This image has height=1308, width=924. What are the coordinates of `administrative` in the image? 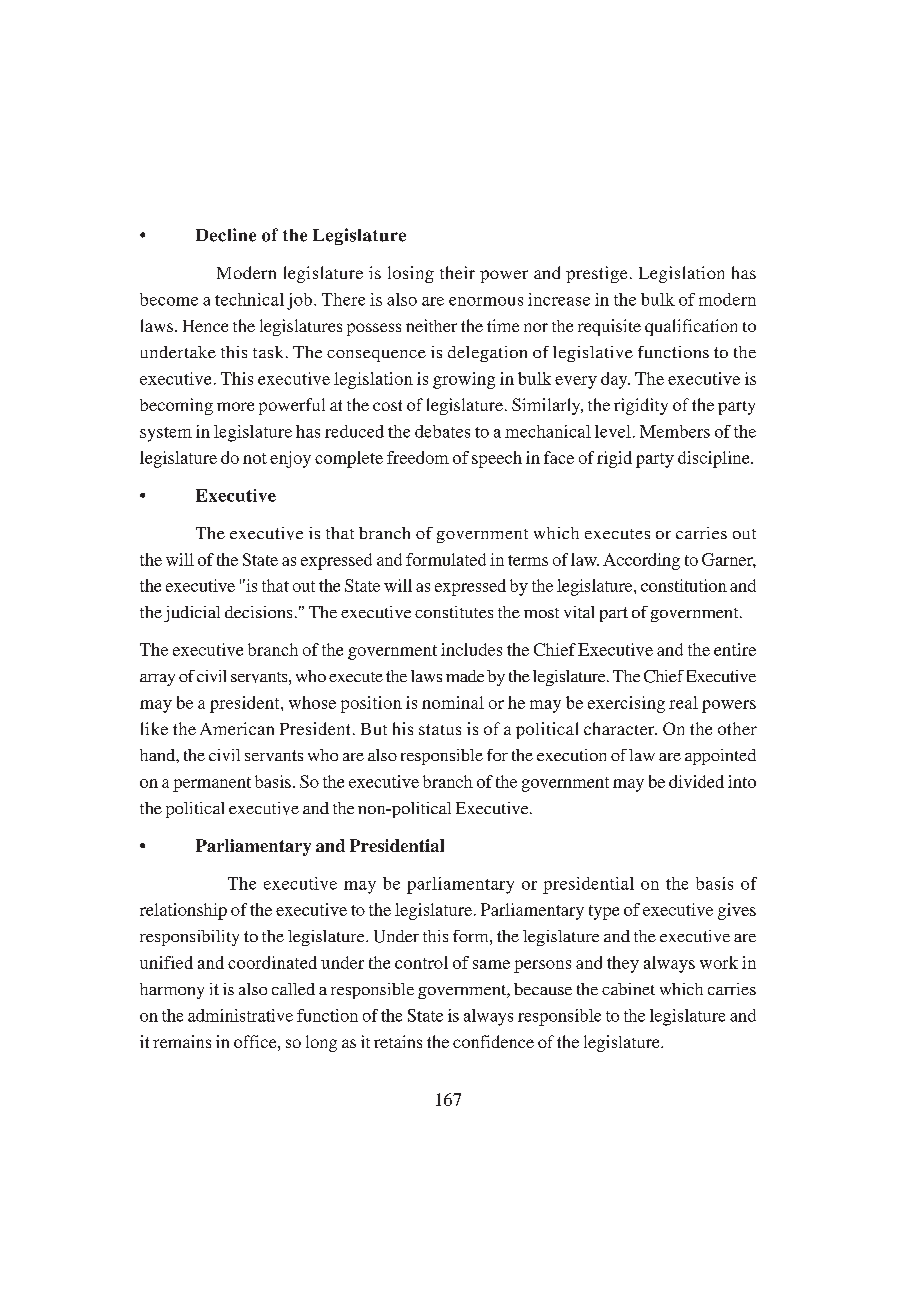 It's located at (240, 1015).
